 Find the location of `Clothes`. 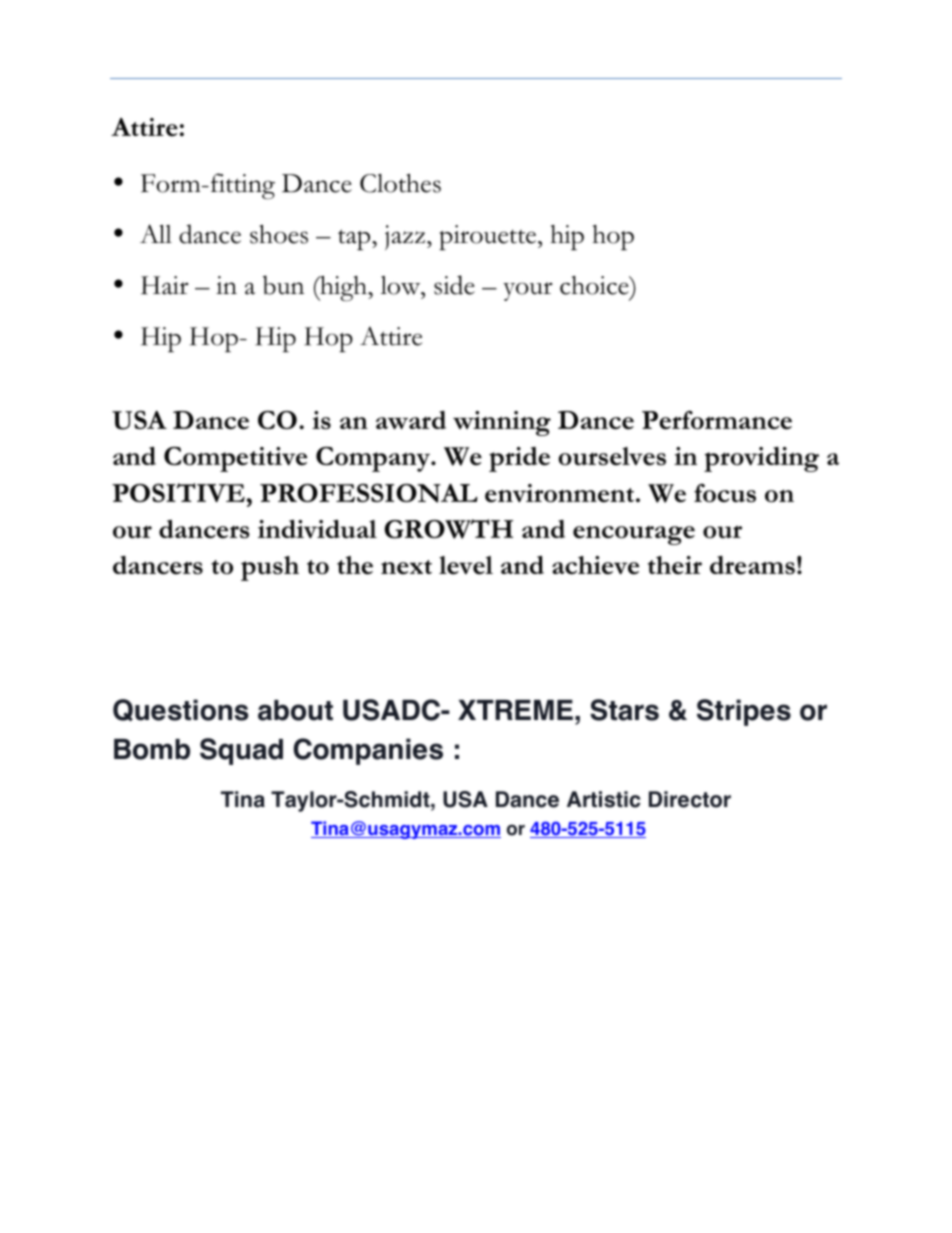

Clothes is located at coordinates (400, 183).
